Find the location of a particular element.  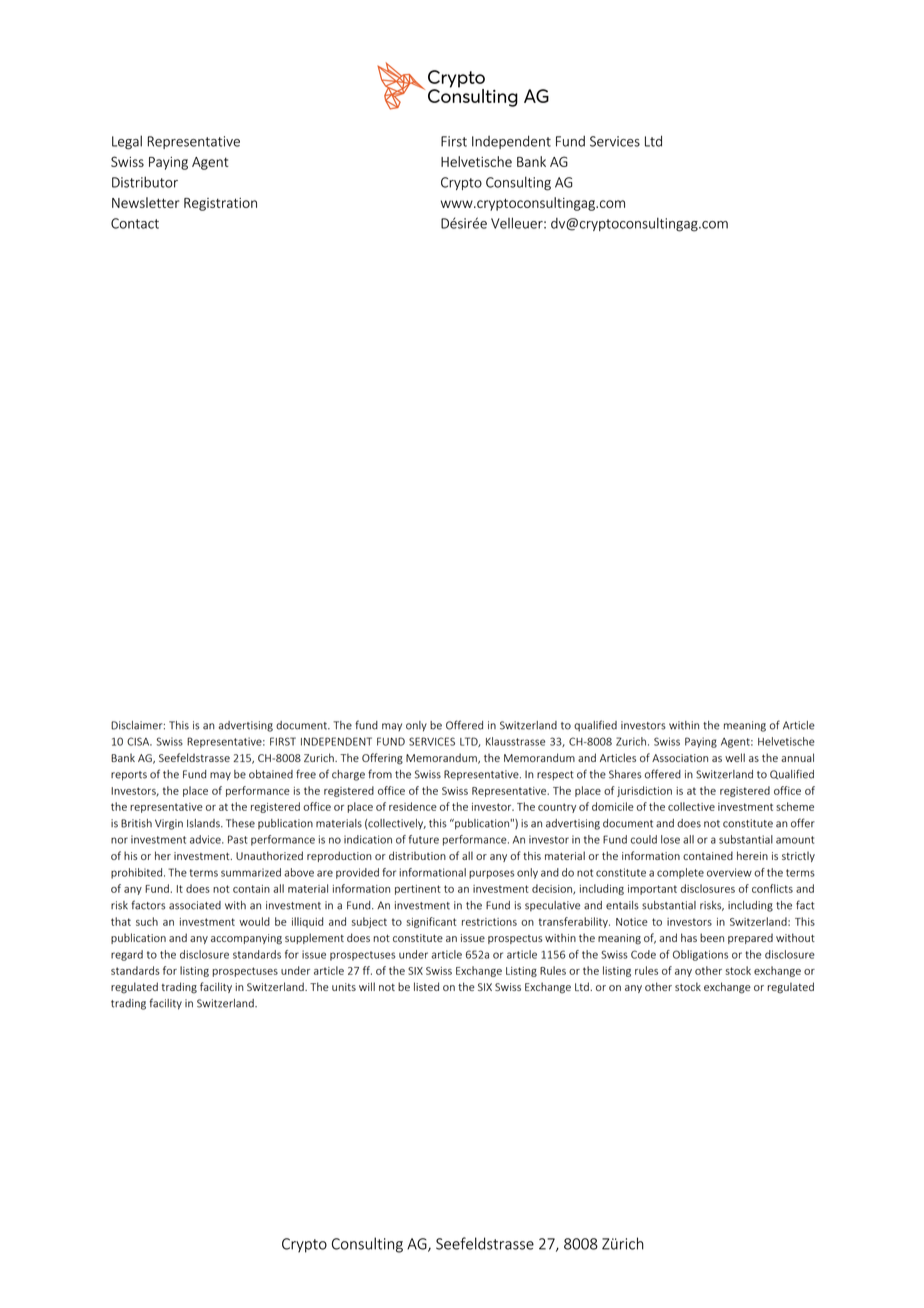

Legal is located at coordinates (127, 142).
